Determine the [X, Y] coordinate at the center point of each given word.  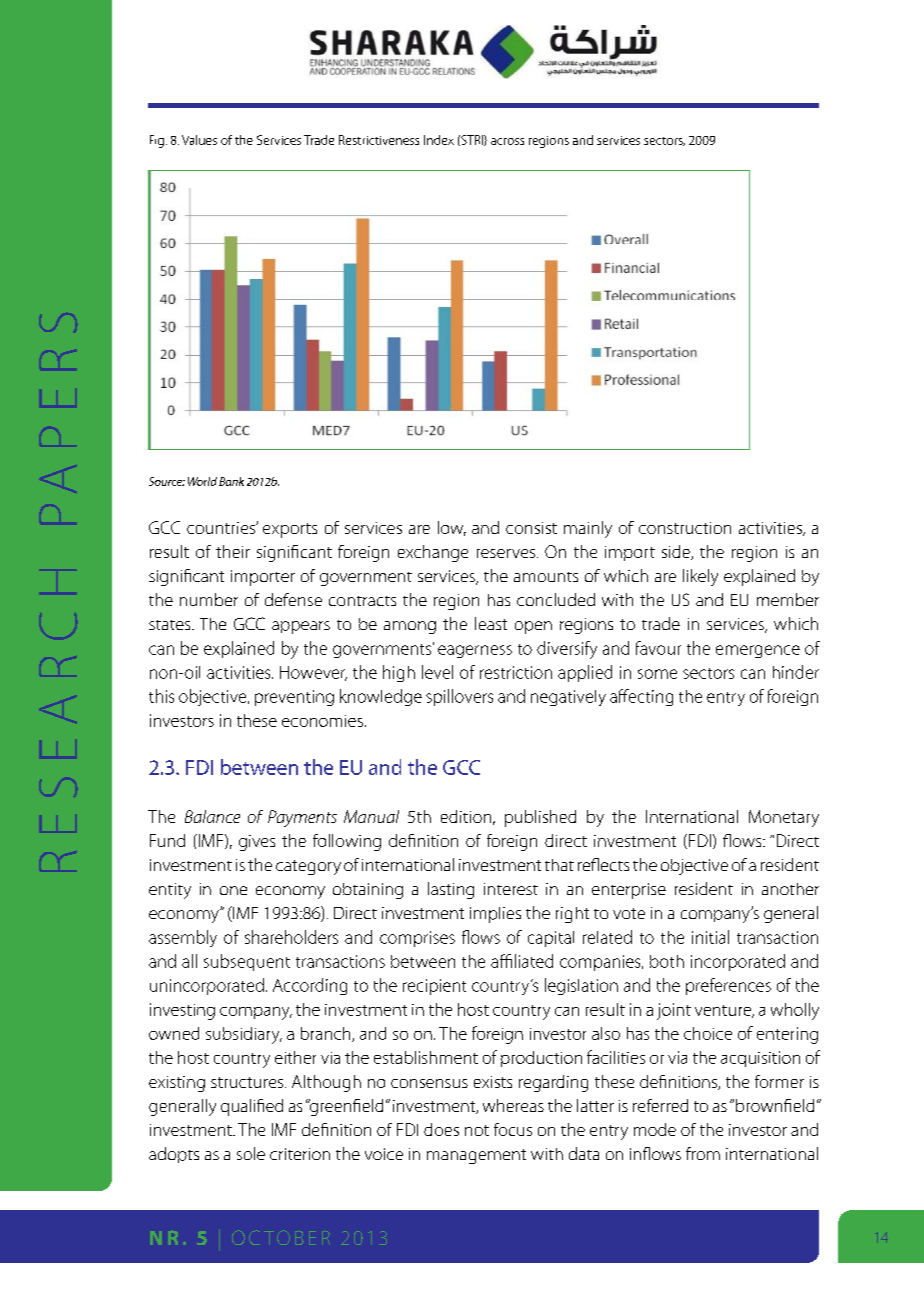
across [507, 141]
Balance [212, 816]
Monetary [784, 818]
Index [439, 140]
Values [199, 140]
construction [685, 528]
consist [531, 528]
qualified [252, 1107]
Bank [231, 481]
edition [466, 816]
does [441, 1129]
